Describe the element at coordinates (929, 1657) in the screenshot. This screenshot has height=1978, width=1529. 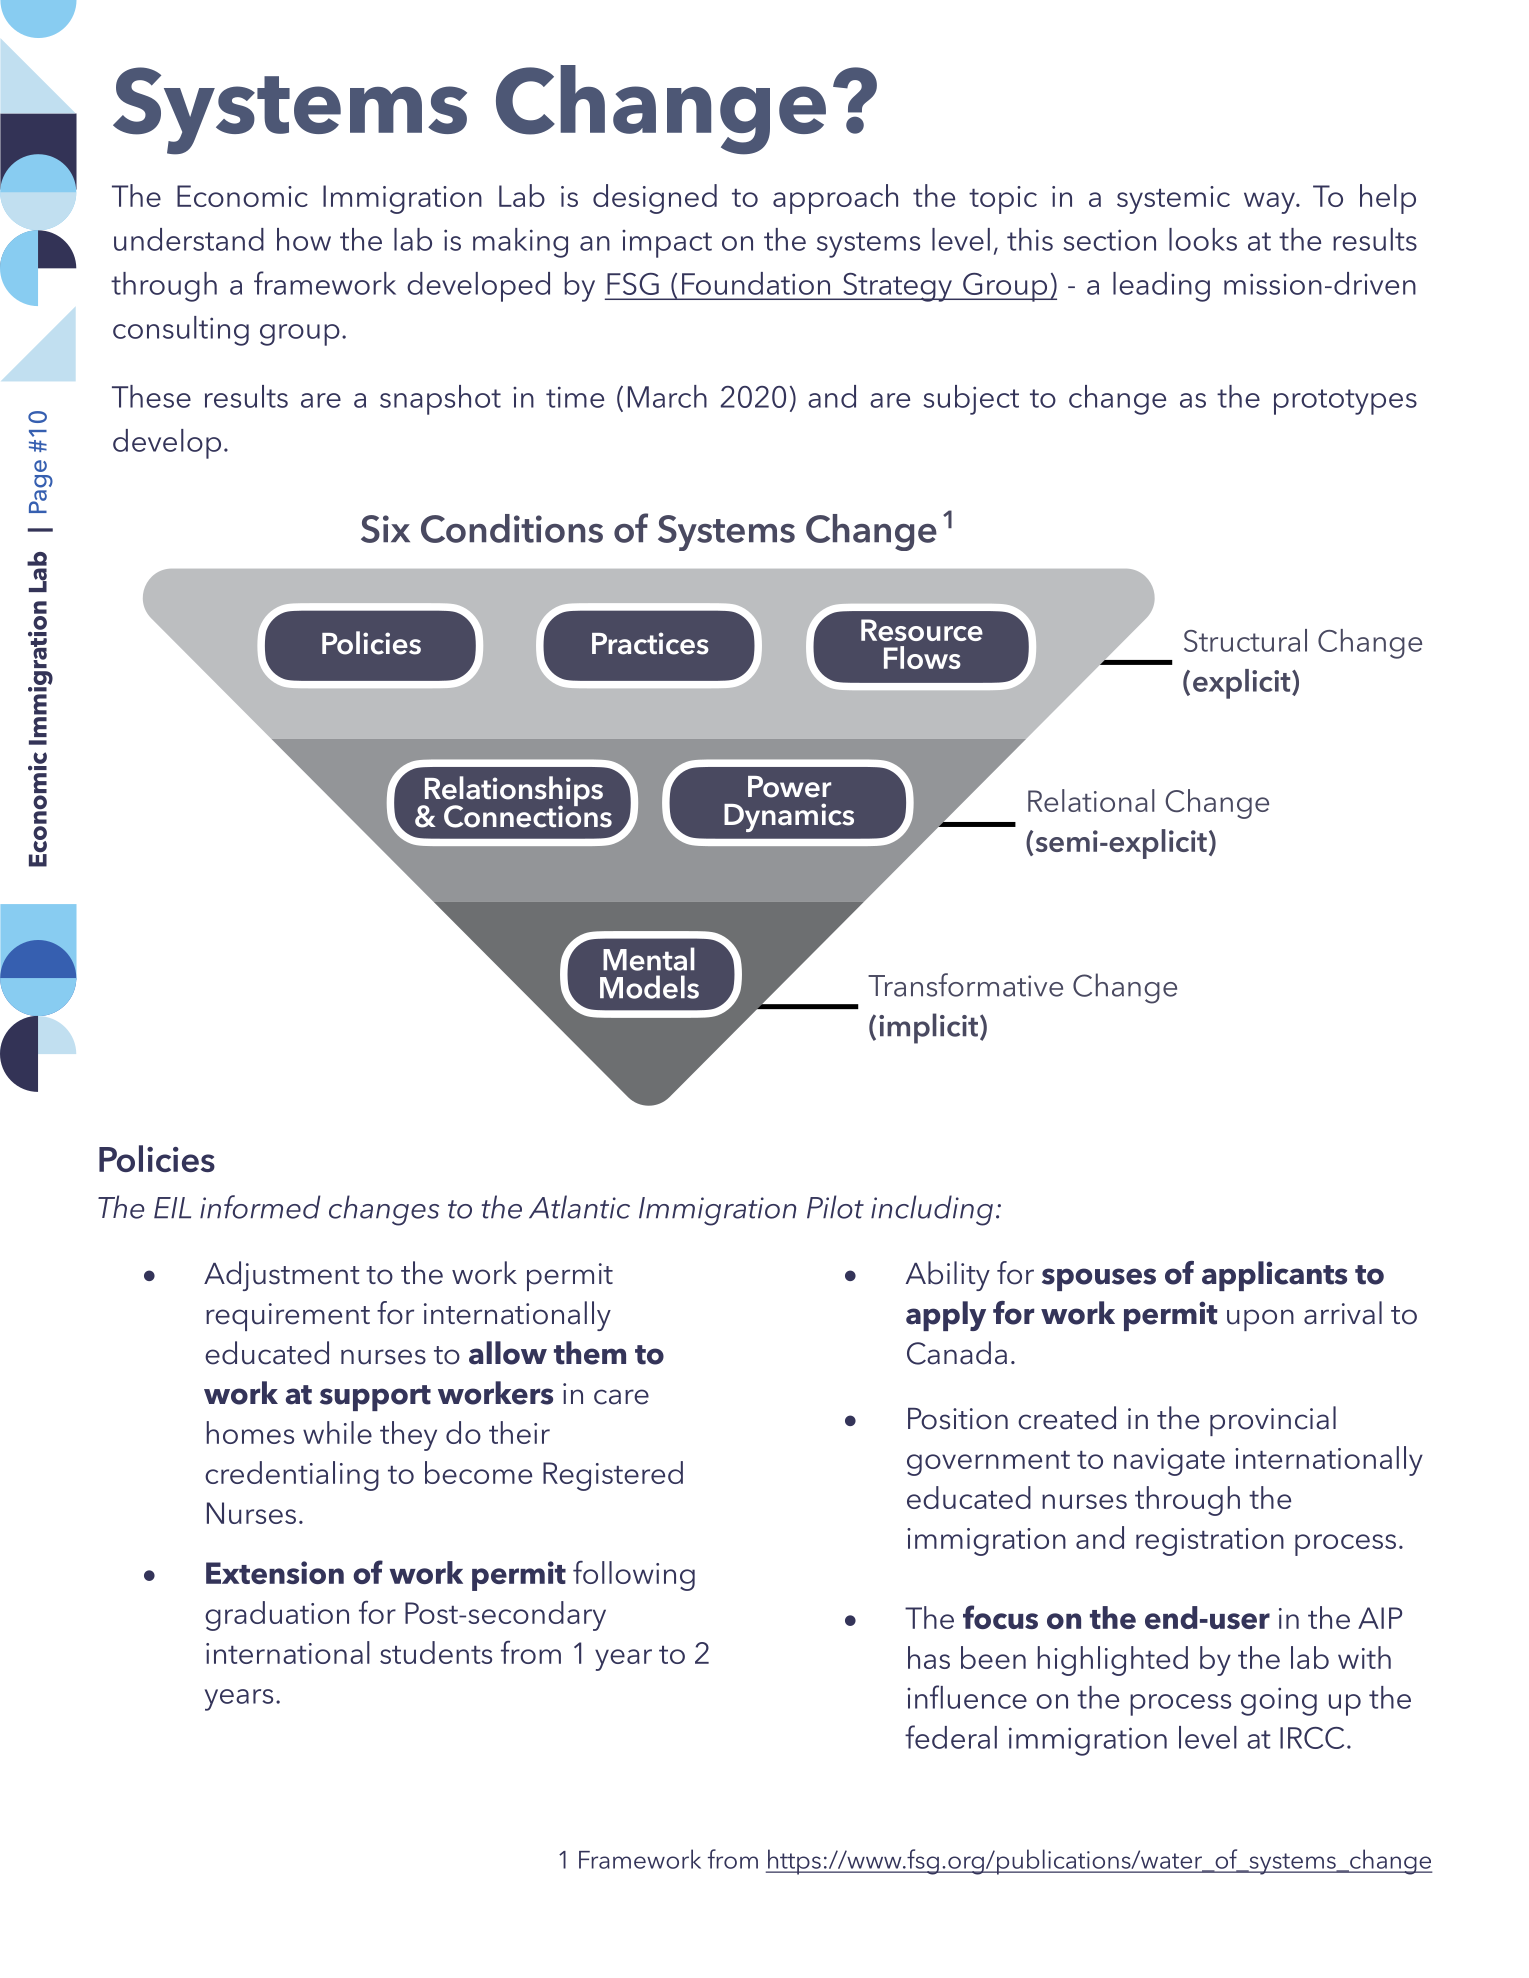
I see `has` at that location.
